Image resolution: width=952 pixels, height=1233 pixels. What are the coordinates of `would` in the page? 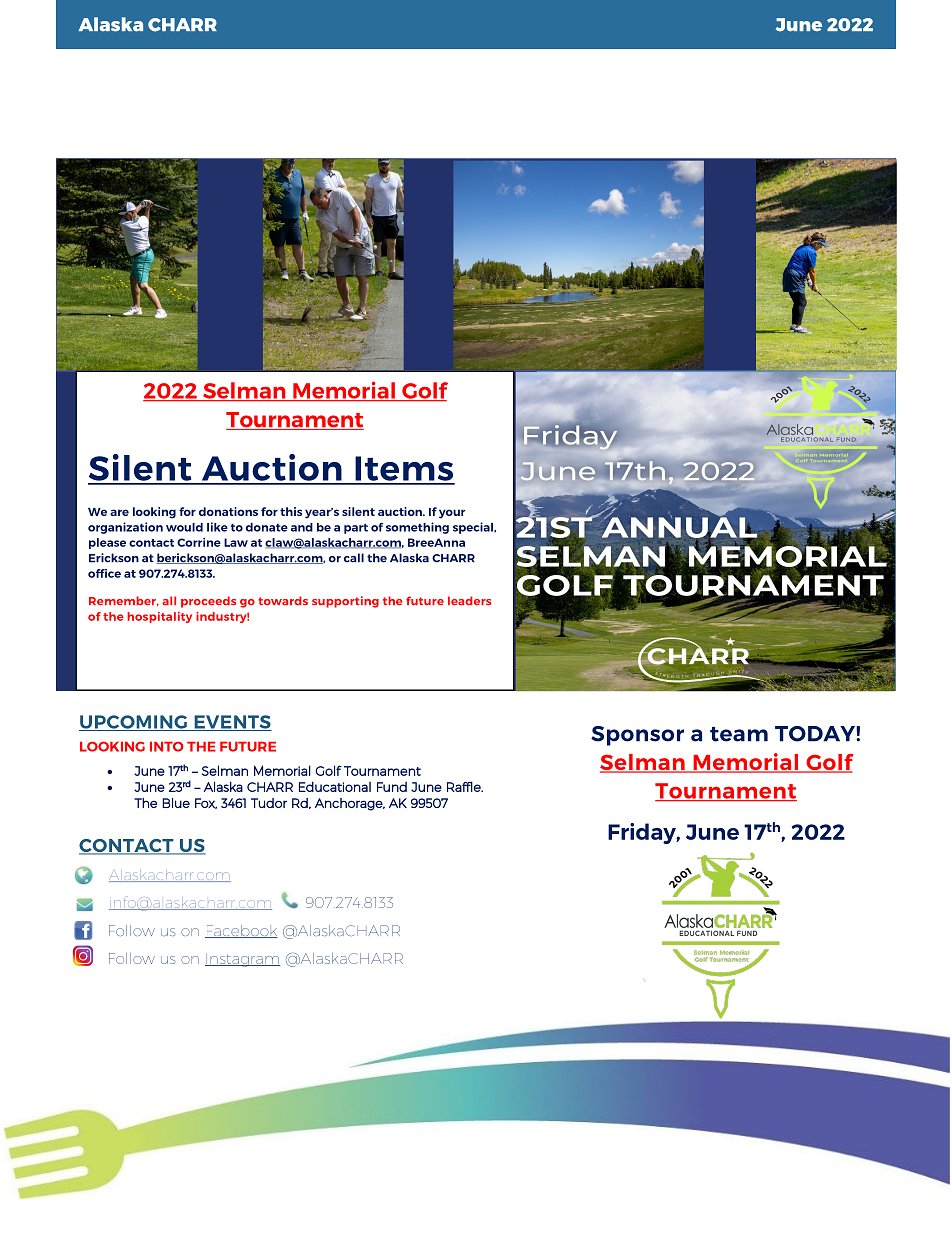 It's located at (184, 527).
